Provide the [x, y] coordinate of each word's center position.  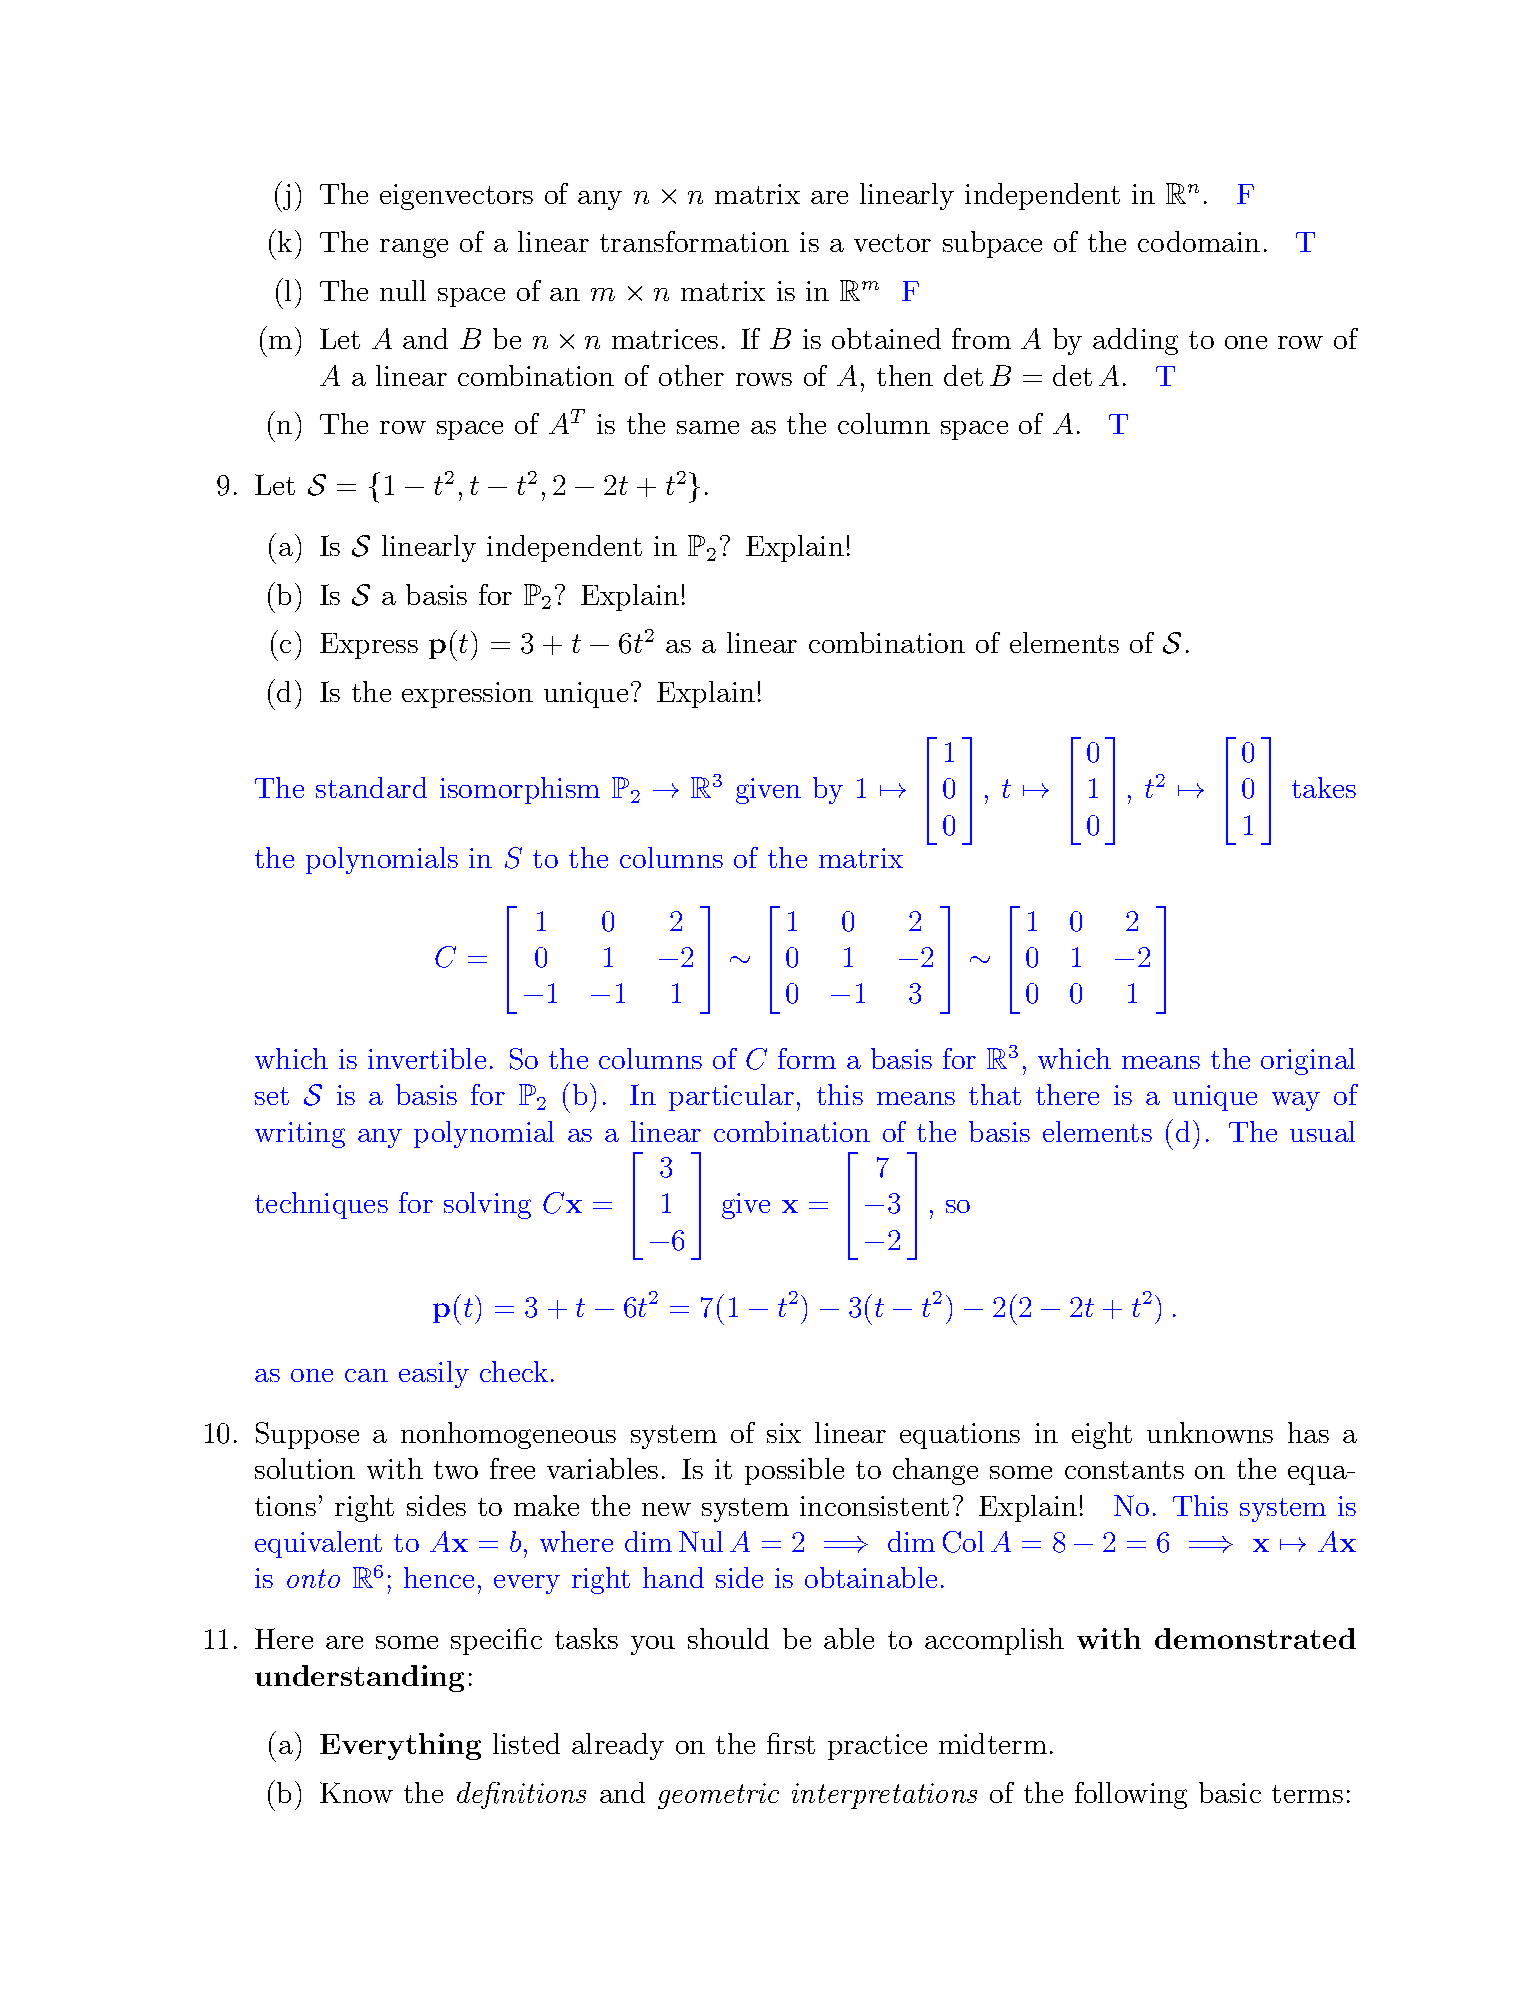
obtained [886, 338]
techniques [321, 1205]
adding [1135, 341]
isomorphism [520, 790]
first [791, 1743]
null [403, 290]
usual [1322, 1131]
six [784, 1433]
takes [1324, 787]
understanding [359, 1678]
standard [371, 787]
